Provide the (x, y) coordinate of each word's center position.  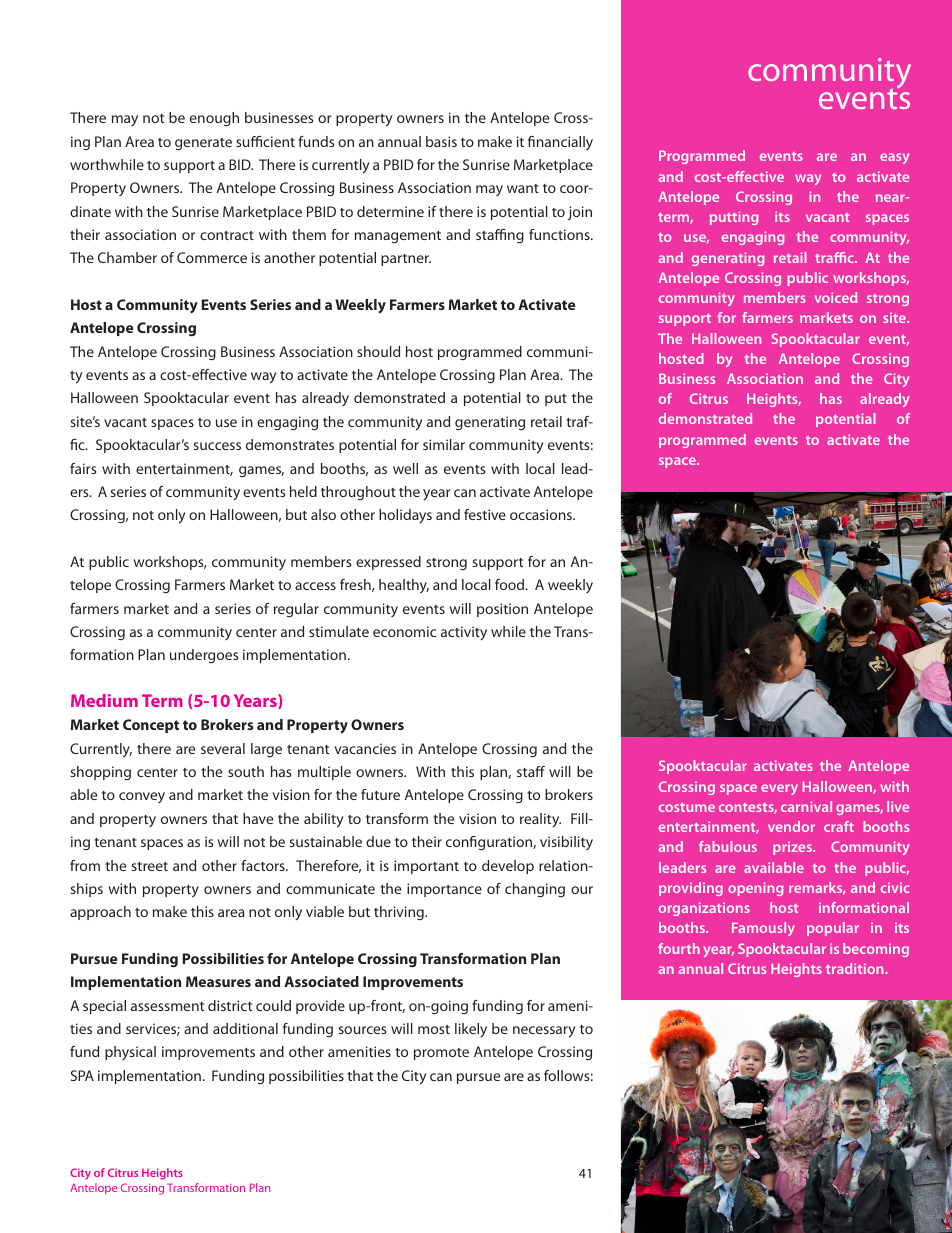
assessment (167, 1006)
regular (296, 610)
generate (203, 144)
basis (441, 141)
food (511, 584)
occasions (542, 514)
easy (894, 158)
